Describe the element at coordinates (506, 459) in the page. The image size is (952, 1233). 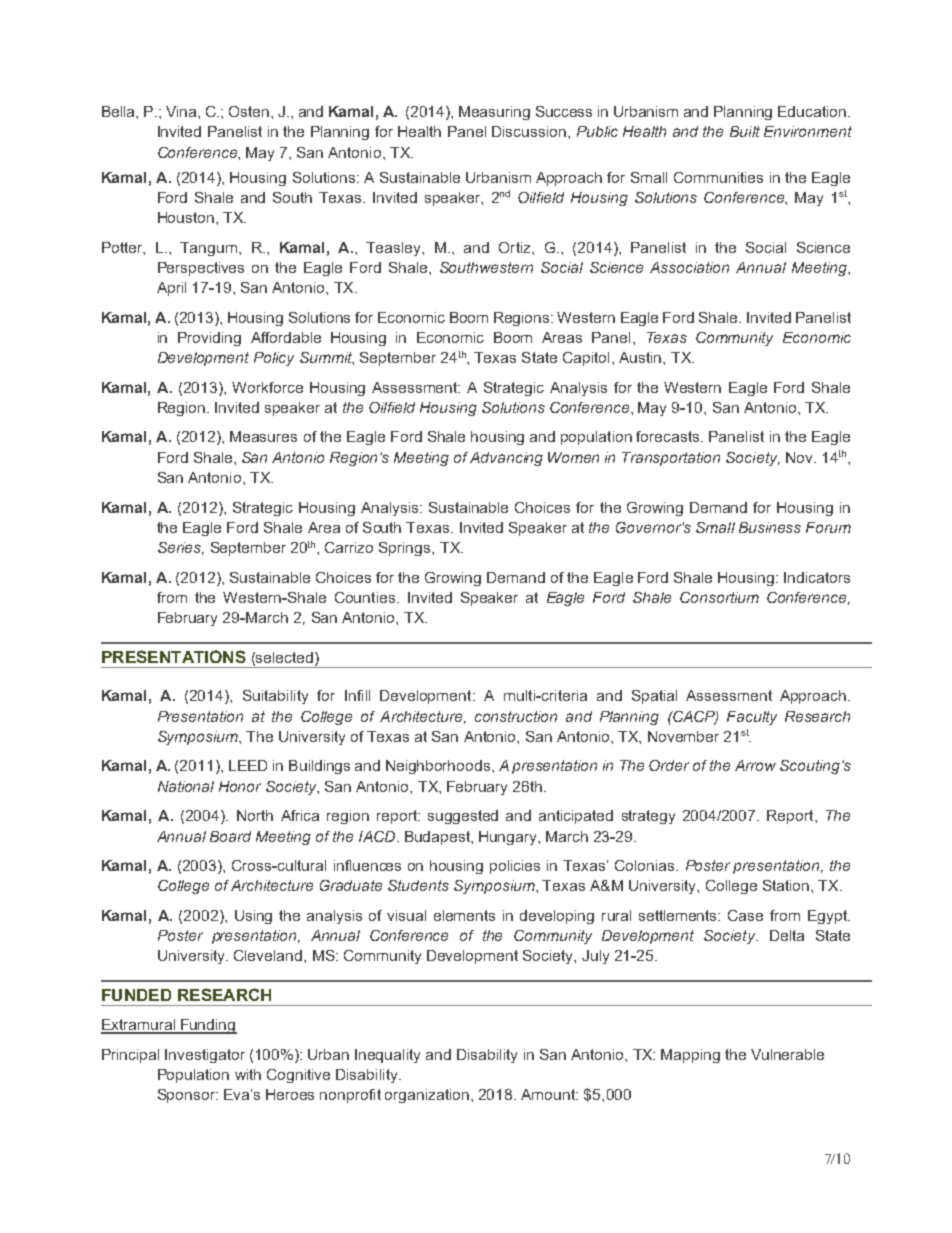
I see `Advancing` at that location.
